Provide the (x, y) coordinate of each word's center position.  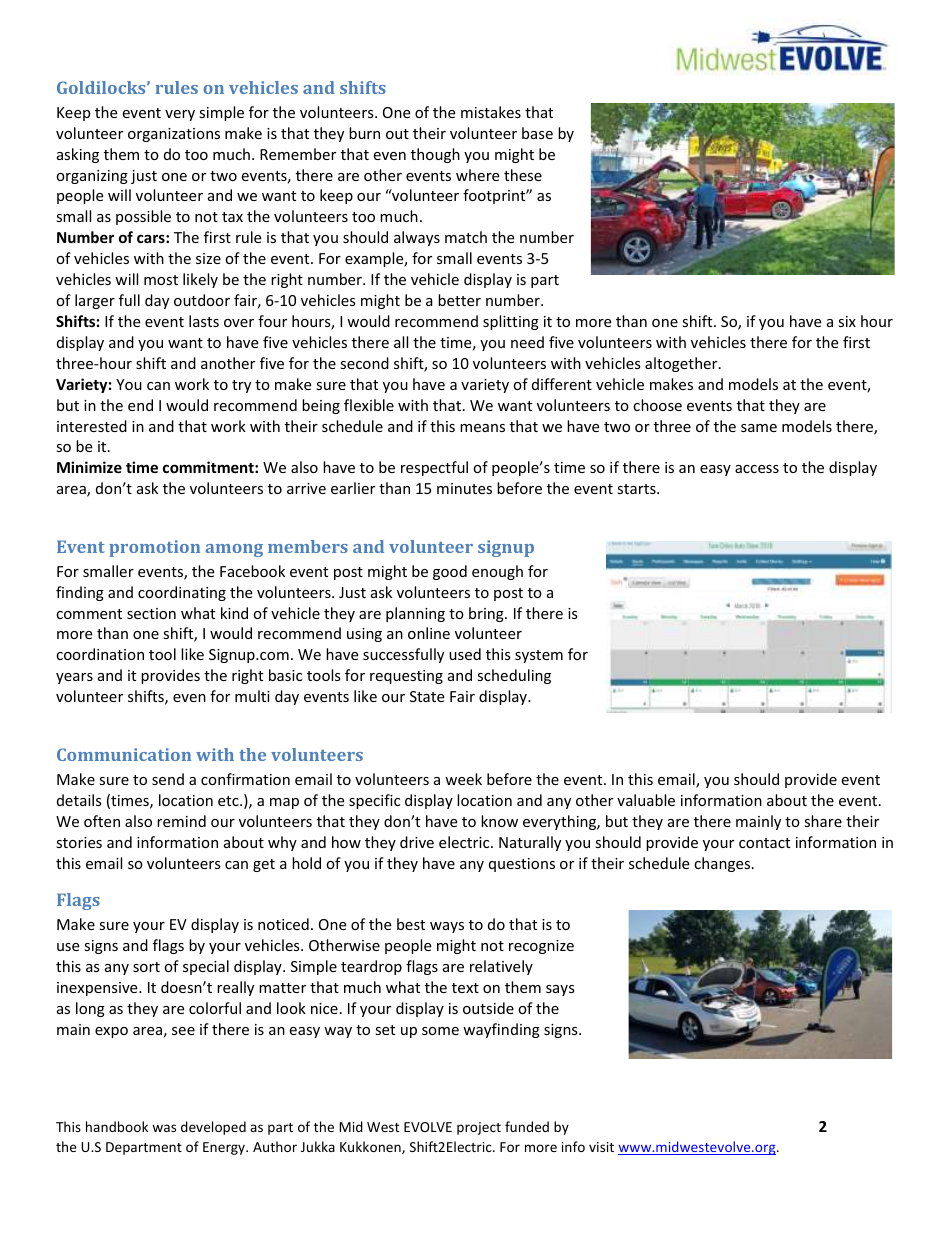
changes (723, 864)
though (435, 155)
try (241, 386)
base (537, 133)
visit (601, 1147)
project (479, 1128)
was (164, 1128)
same (759, 428)
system (539, 656)
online (429, 633)
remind (181, 821)
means (482, 428)
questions (522, 865)
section (151, 613)
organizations (174, 135)
